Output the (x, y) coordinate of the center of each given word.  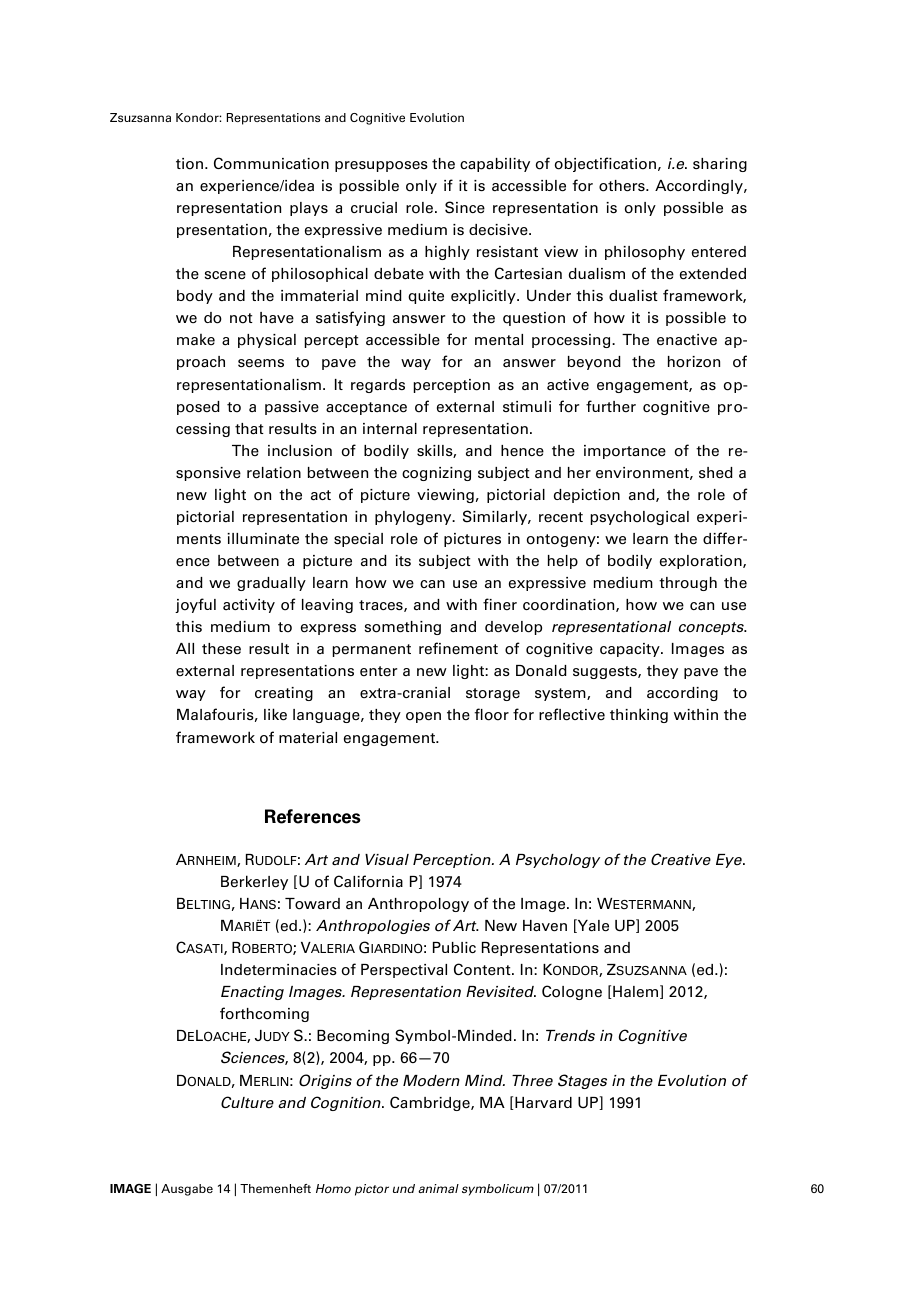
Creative (681, 859)
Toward (312, 904)
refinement (458, 648)
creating (284, 694)
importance (625, 452)
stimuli (527, 406)
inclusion (300, 451)
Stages (582, 1081)
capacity (631, 650)
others (623, 186)
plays (309, 209)
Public (454, 947)
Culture (247, 1102)
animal (438, 1188)
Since (465, 207)
